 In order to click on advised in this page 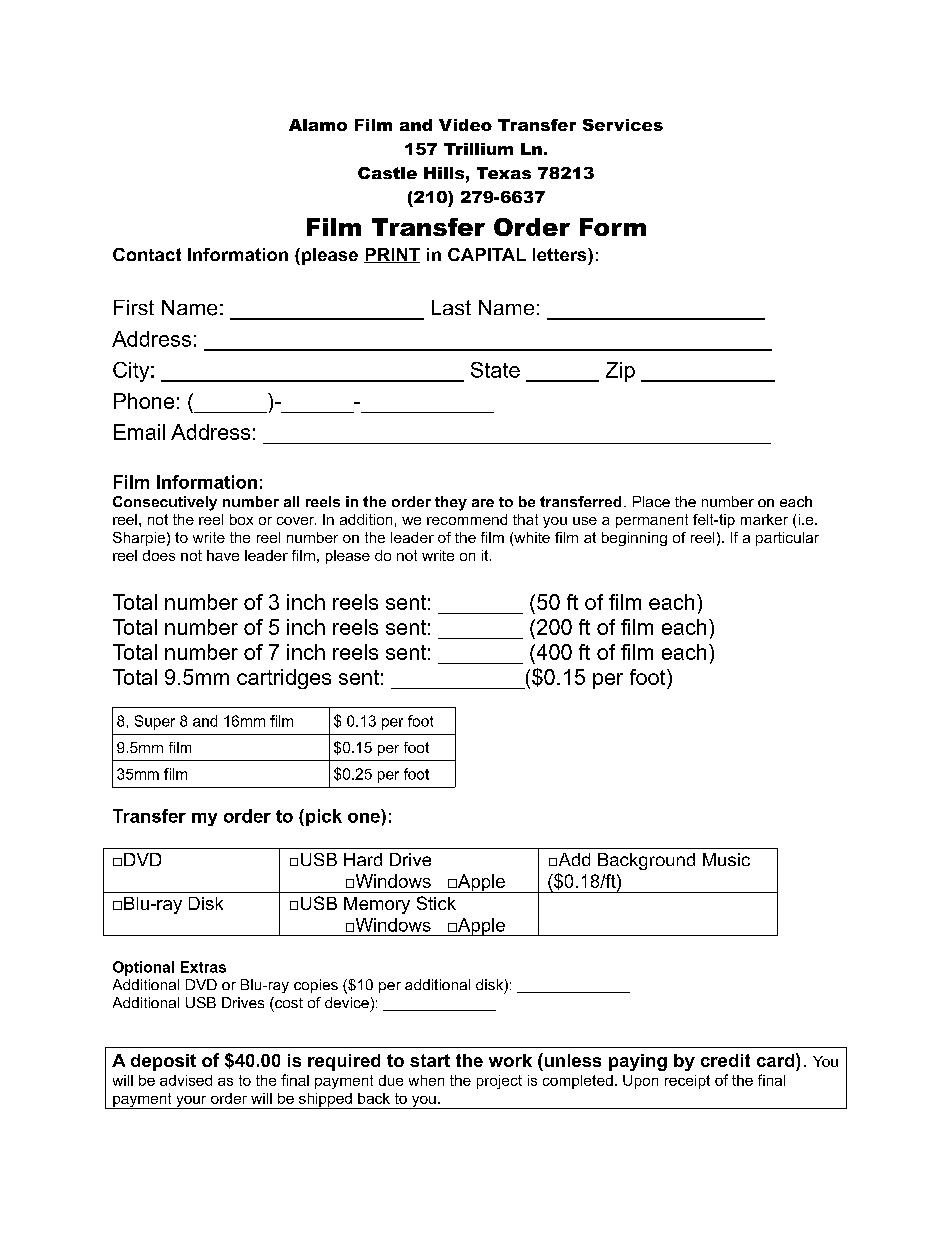, I will do `click(186, 1080)`.
